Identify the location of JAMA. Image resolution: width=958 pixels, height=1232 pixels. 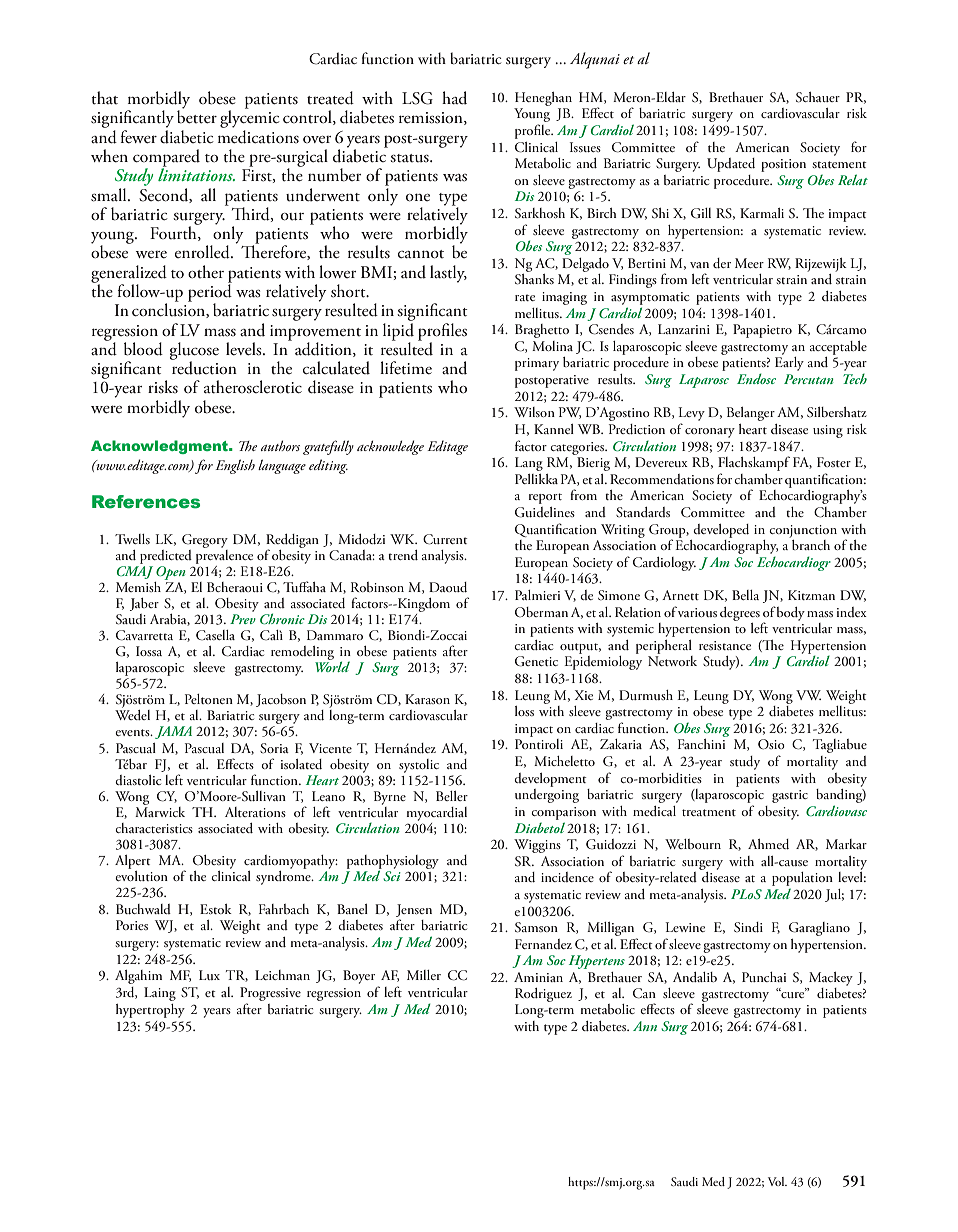
(173, 732).
